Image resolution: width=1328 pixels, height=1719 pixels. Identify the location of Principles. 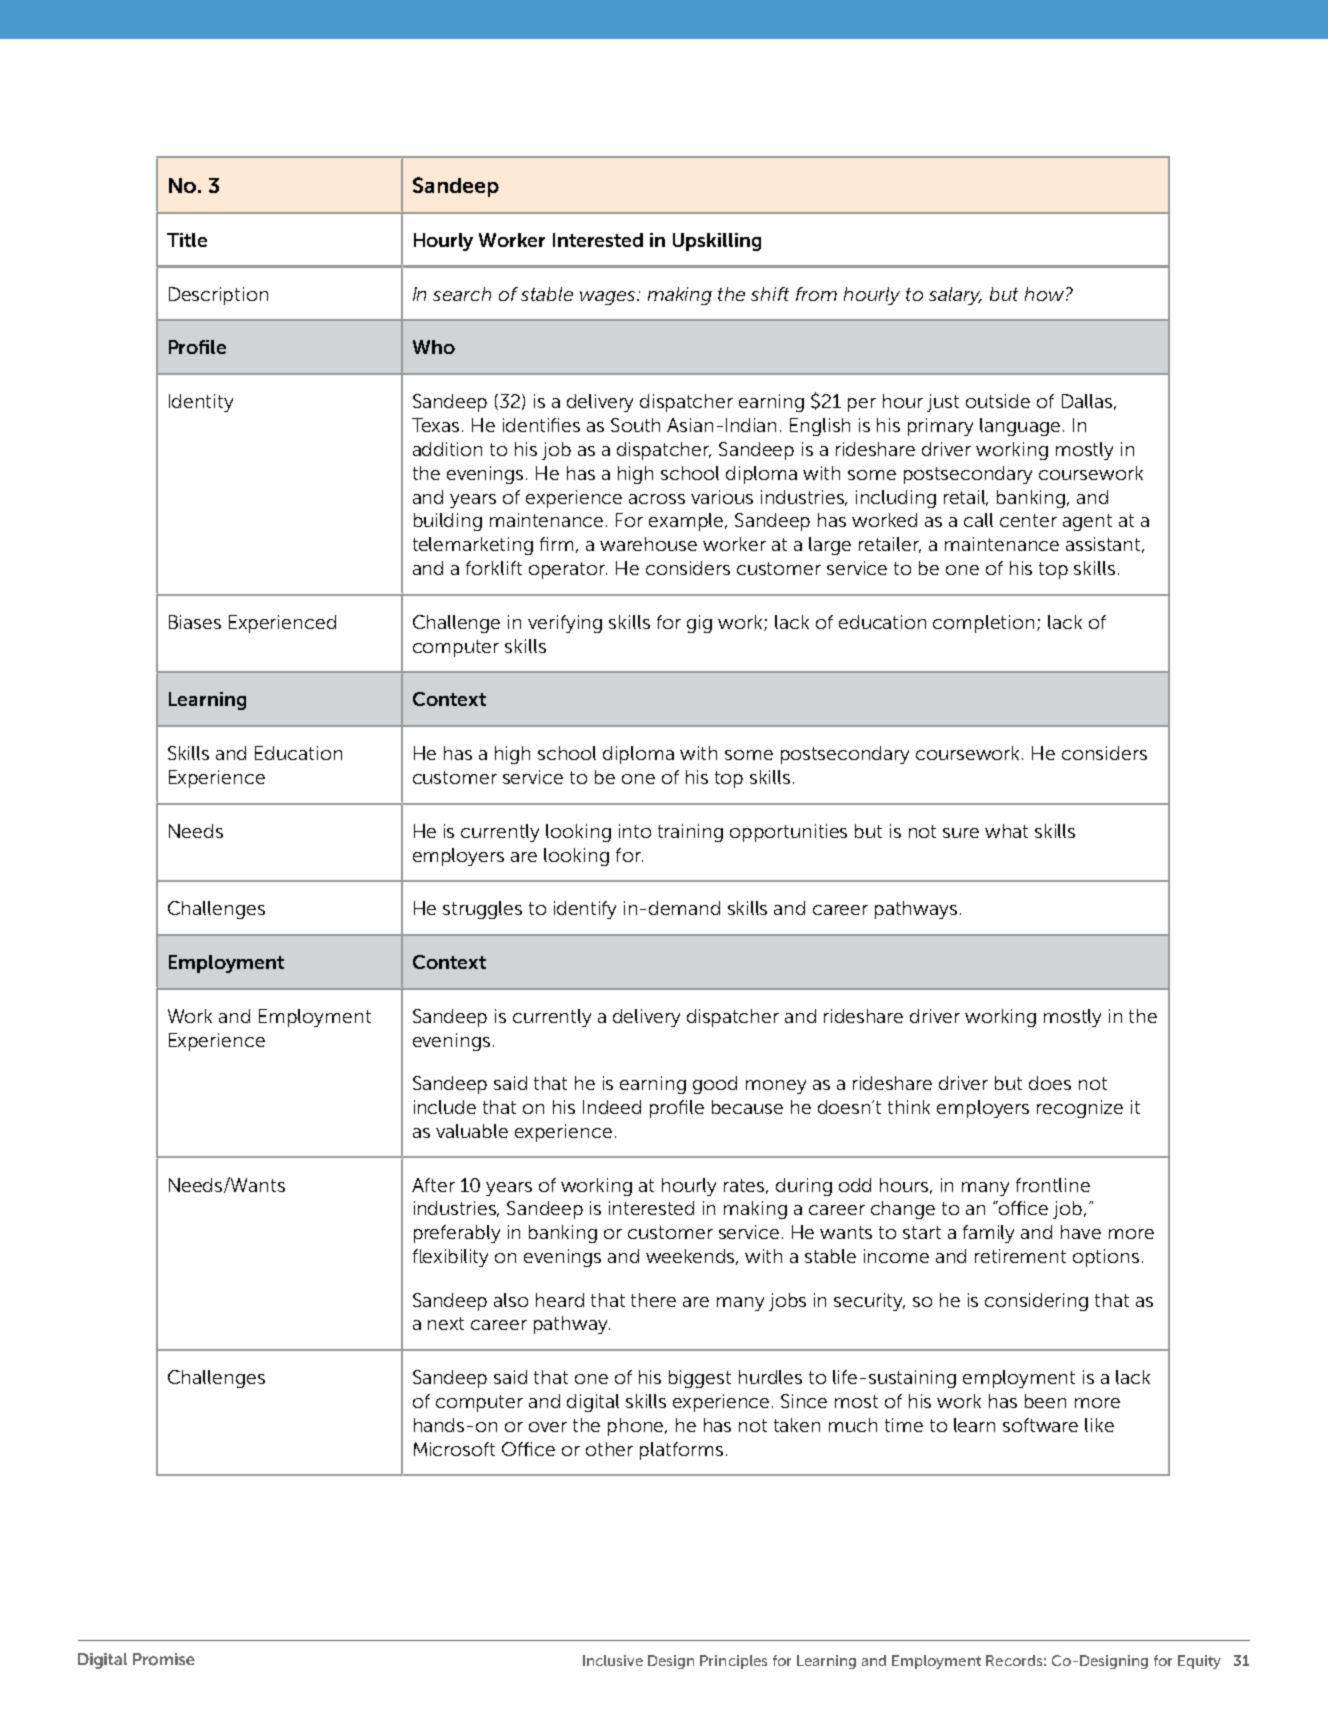
(733, 1662).
